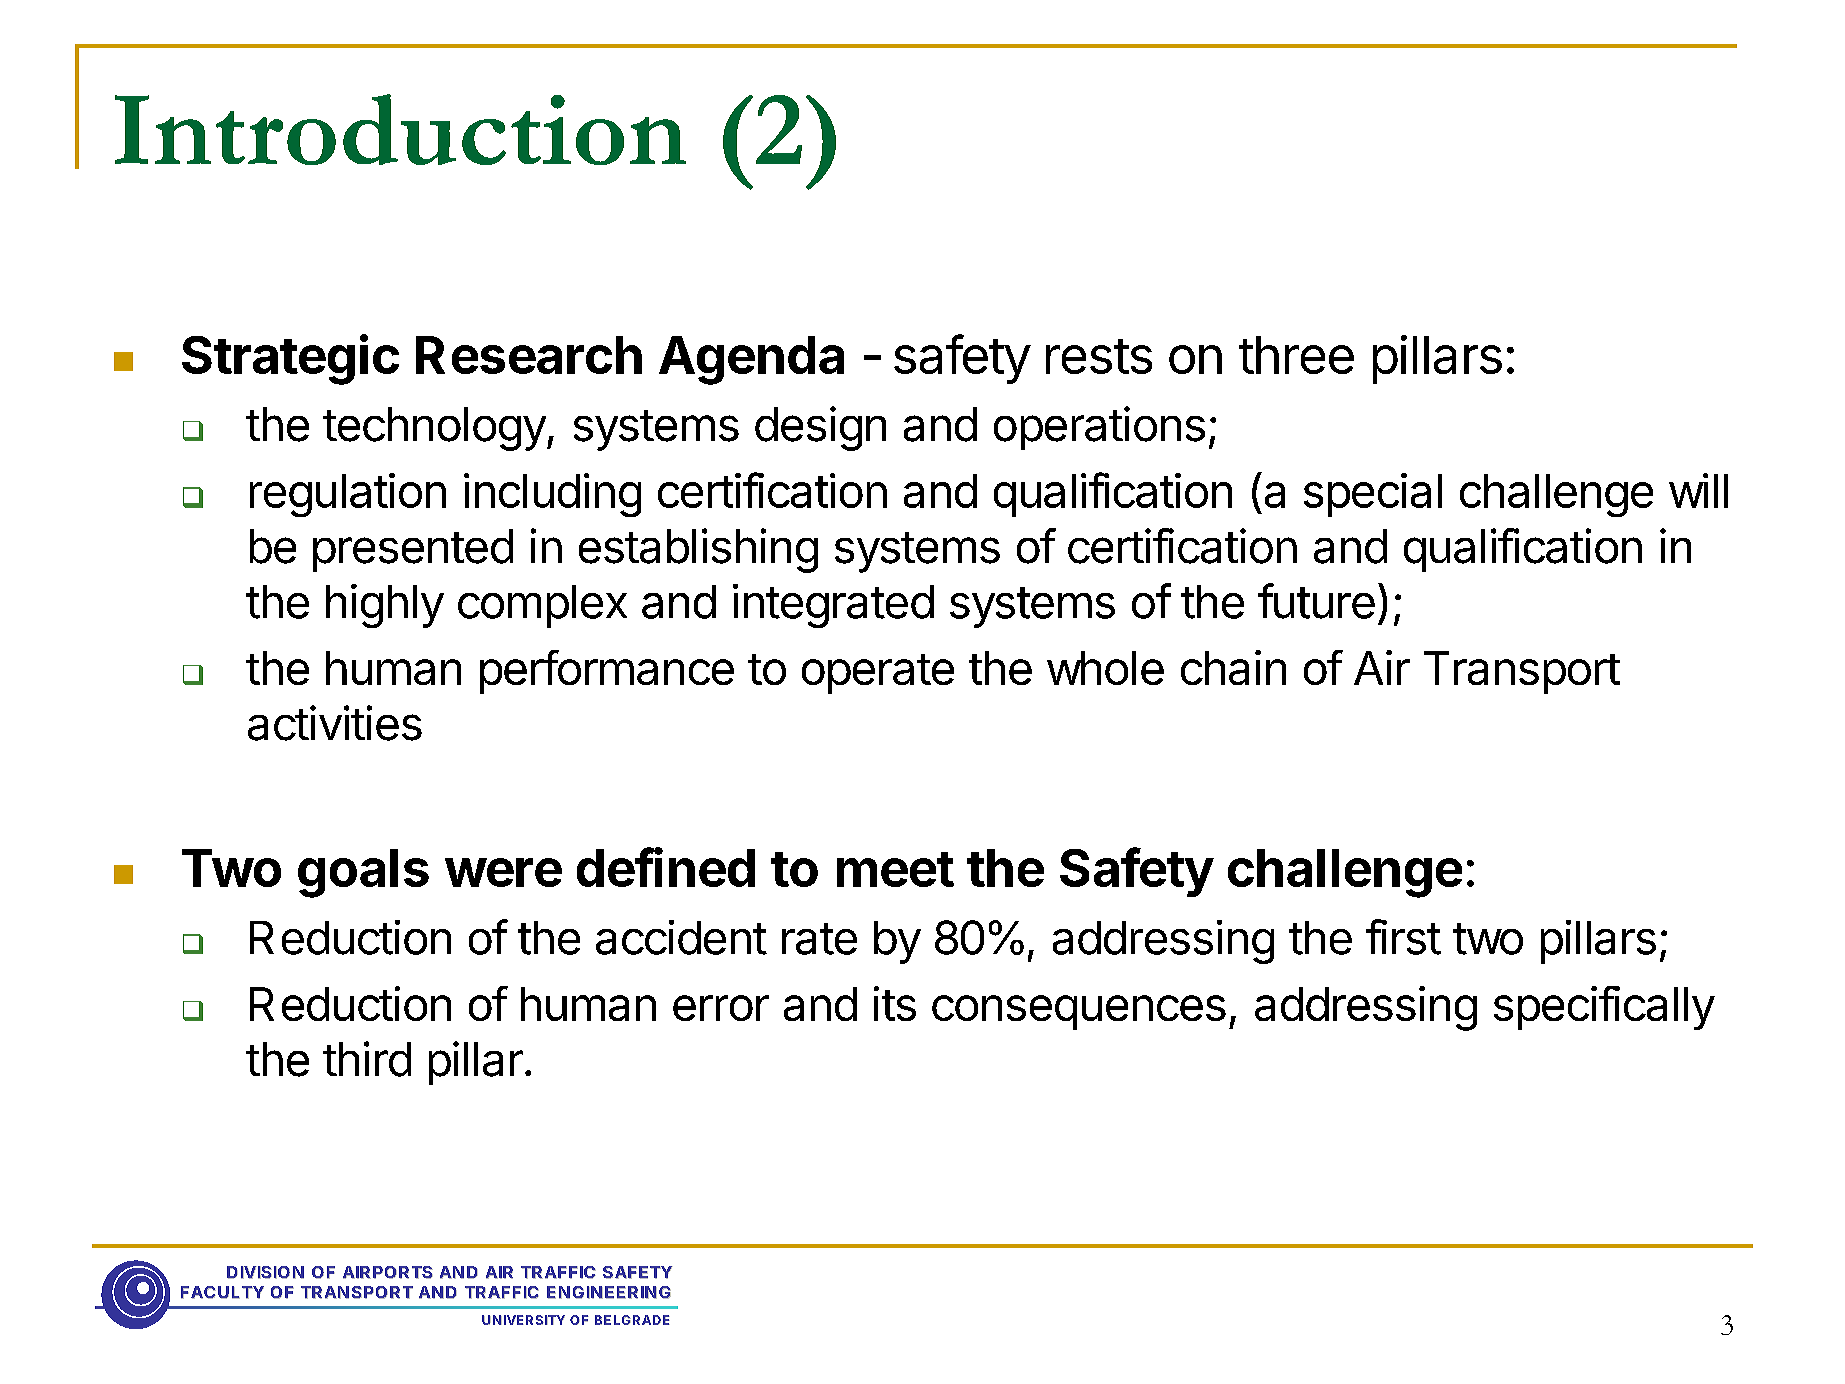 This document has width=1845, height=1384. I want to click on chain, so click(1233, 667).
